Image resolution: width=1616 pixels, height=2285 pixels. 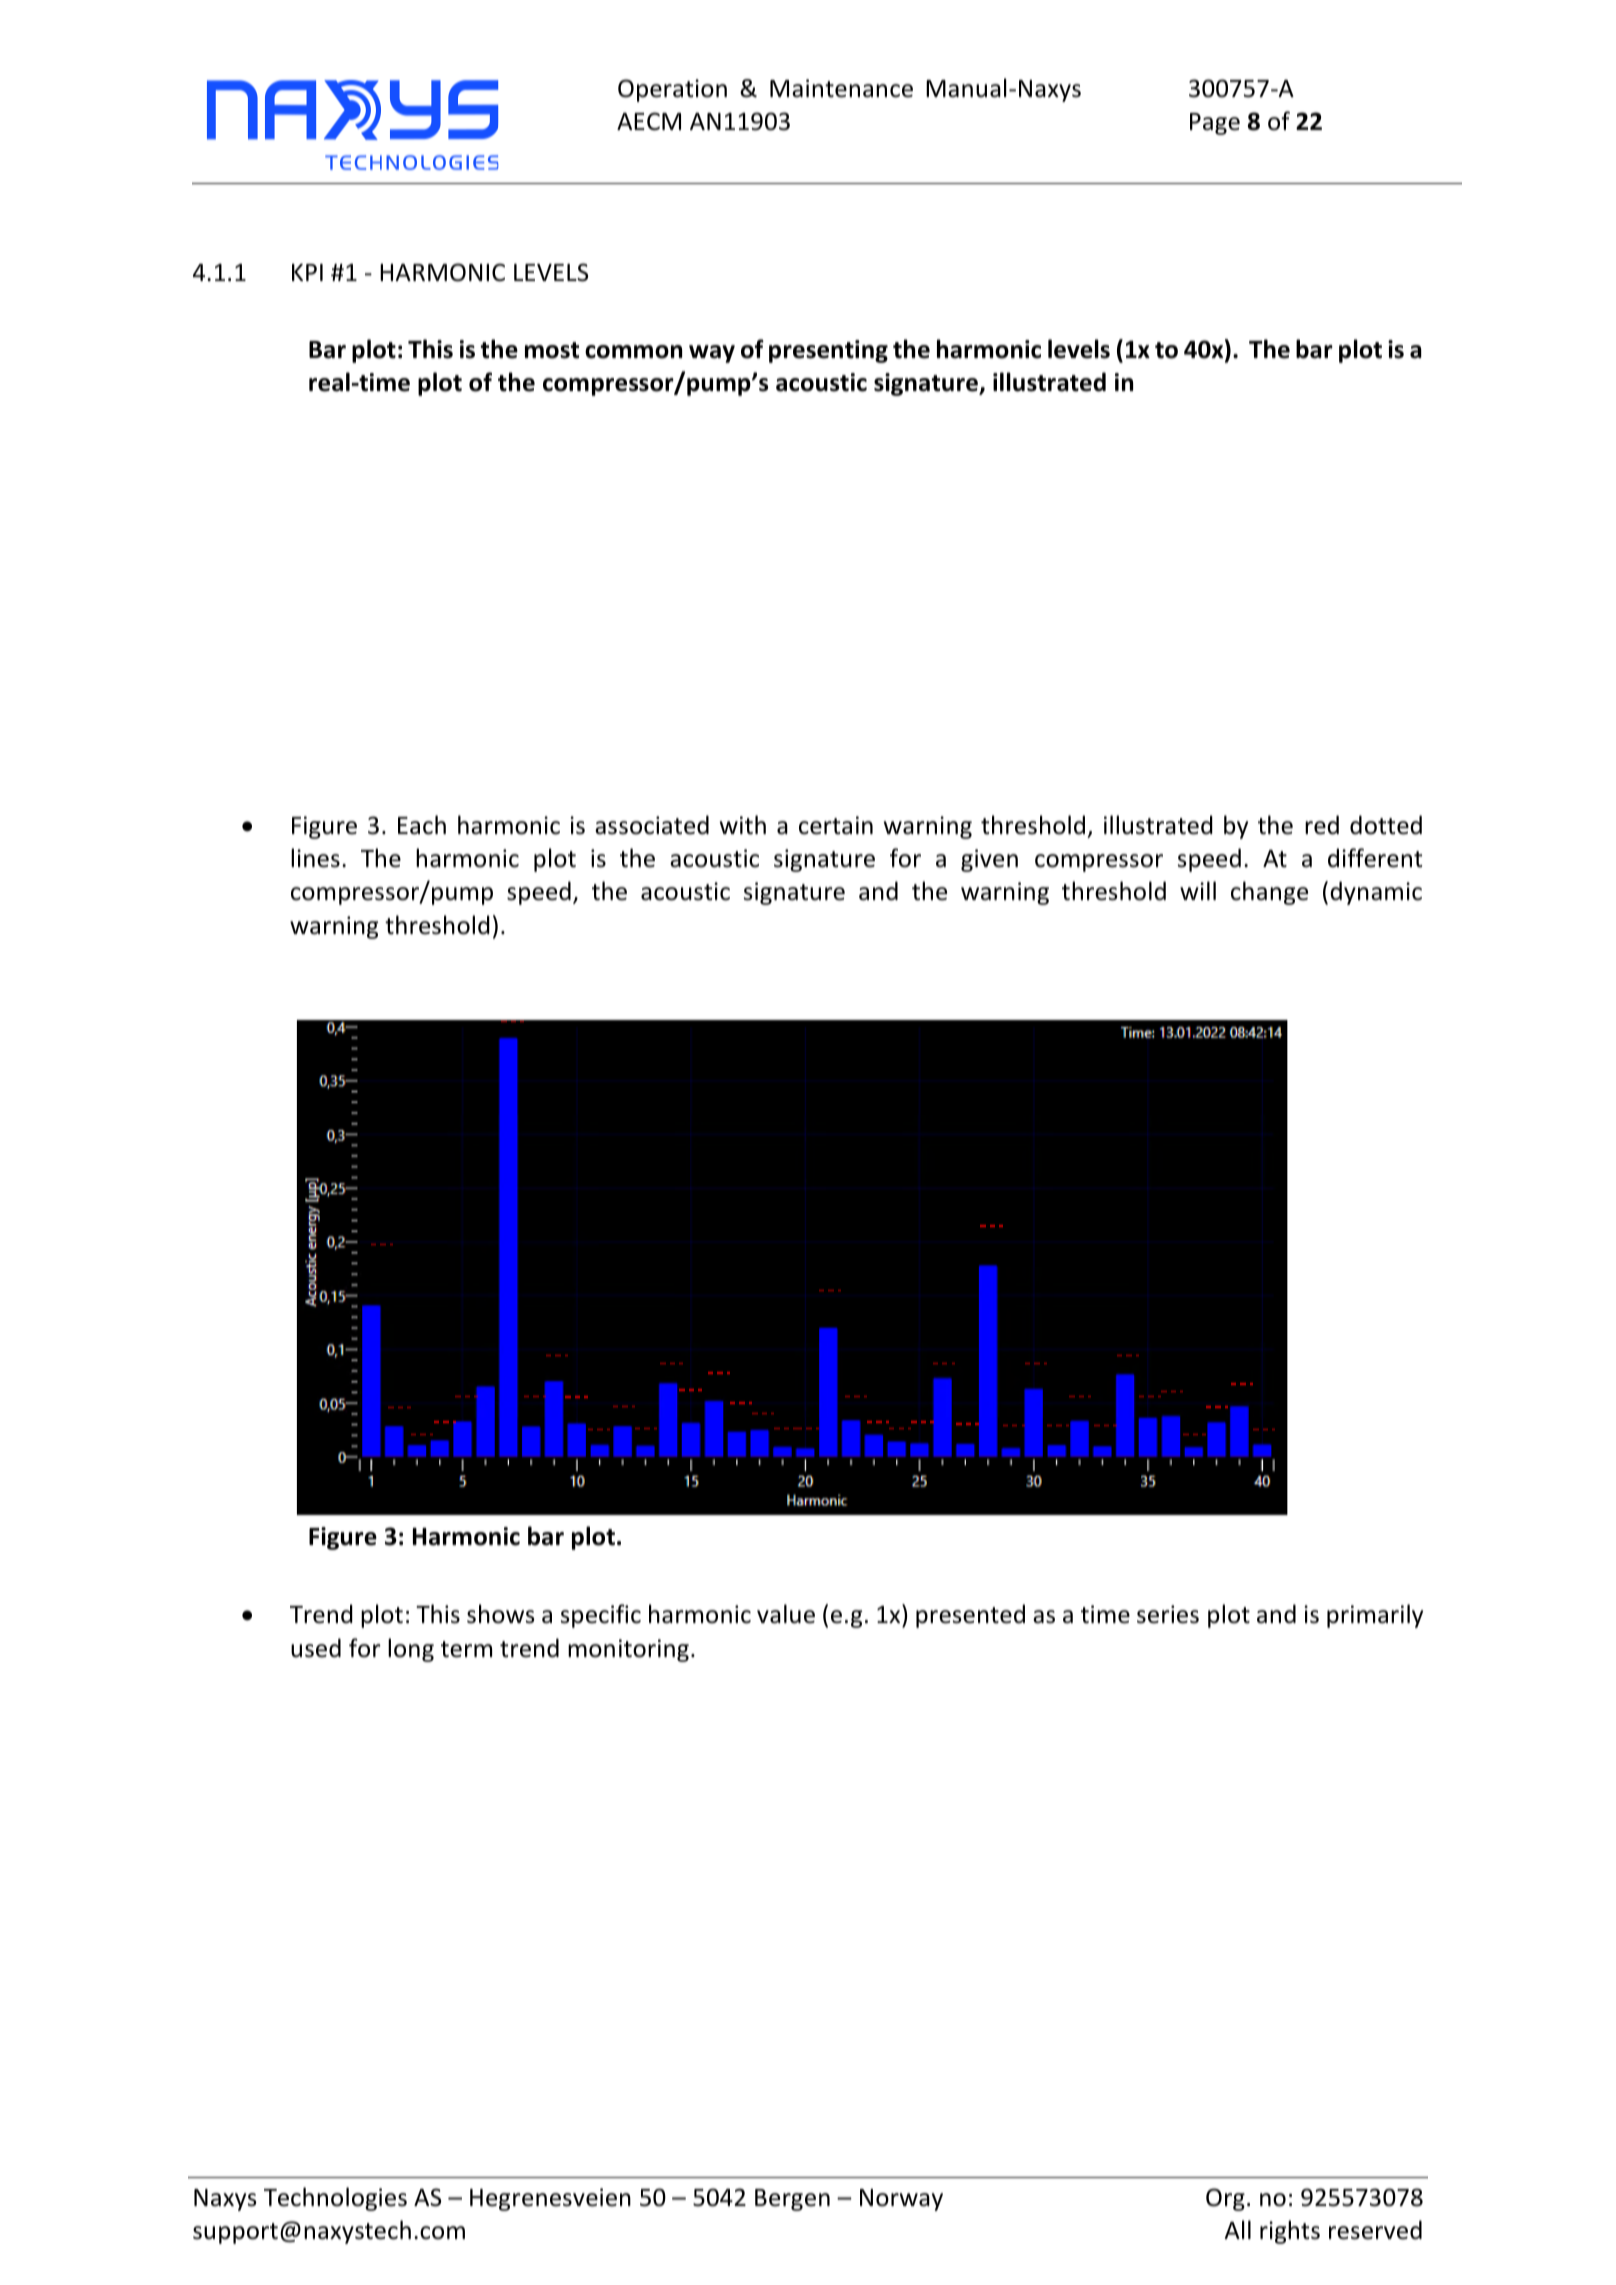 What do you see at coordinates (836, 825) in the screenshot?
I see `certain` at bounding box center [836, 825].
